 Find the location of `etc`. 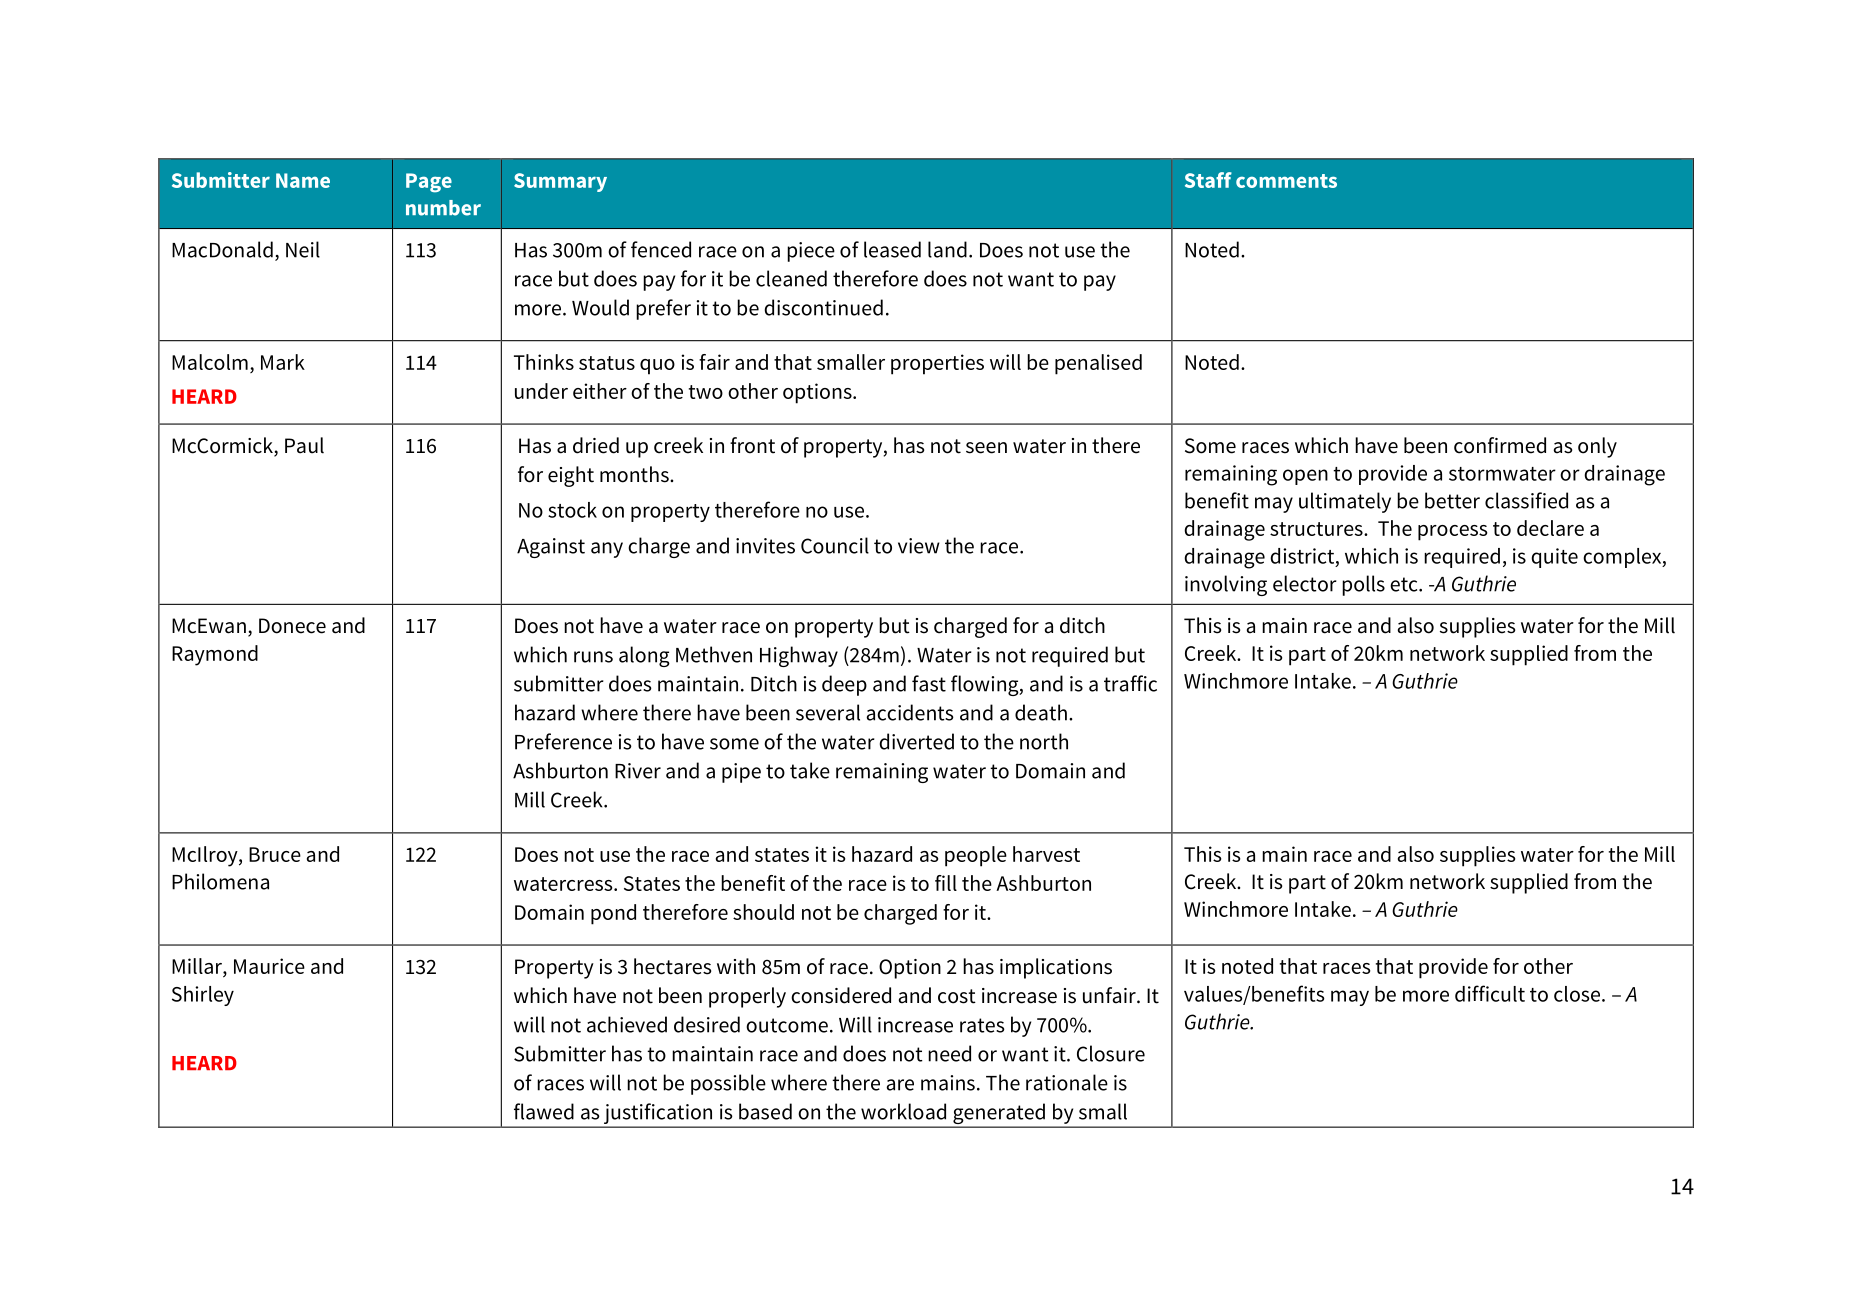

etc is located at coordinates (1405, 584).
